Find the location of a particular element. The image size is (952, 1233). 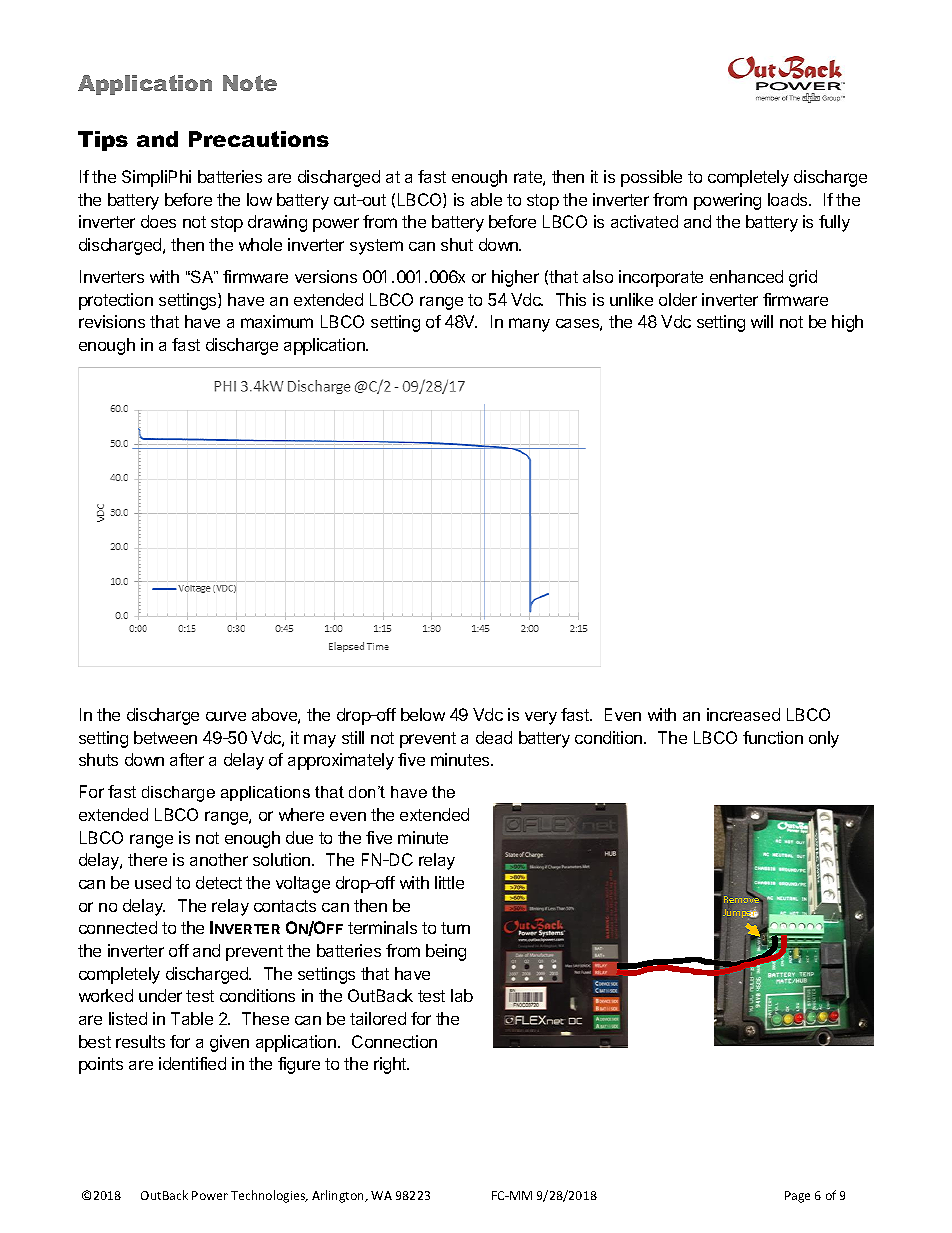

Note is located at coordinates (250, 83).
